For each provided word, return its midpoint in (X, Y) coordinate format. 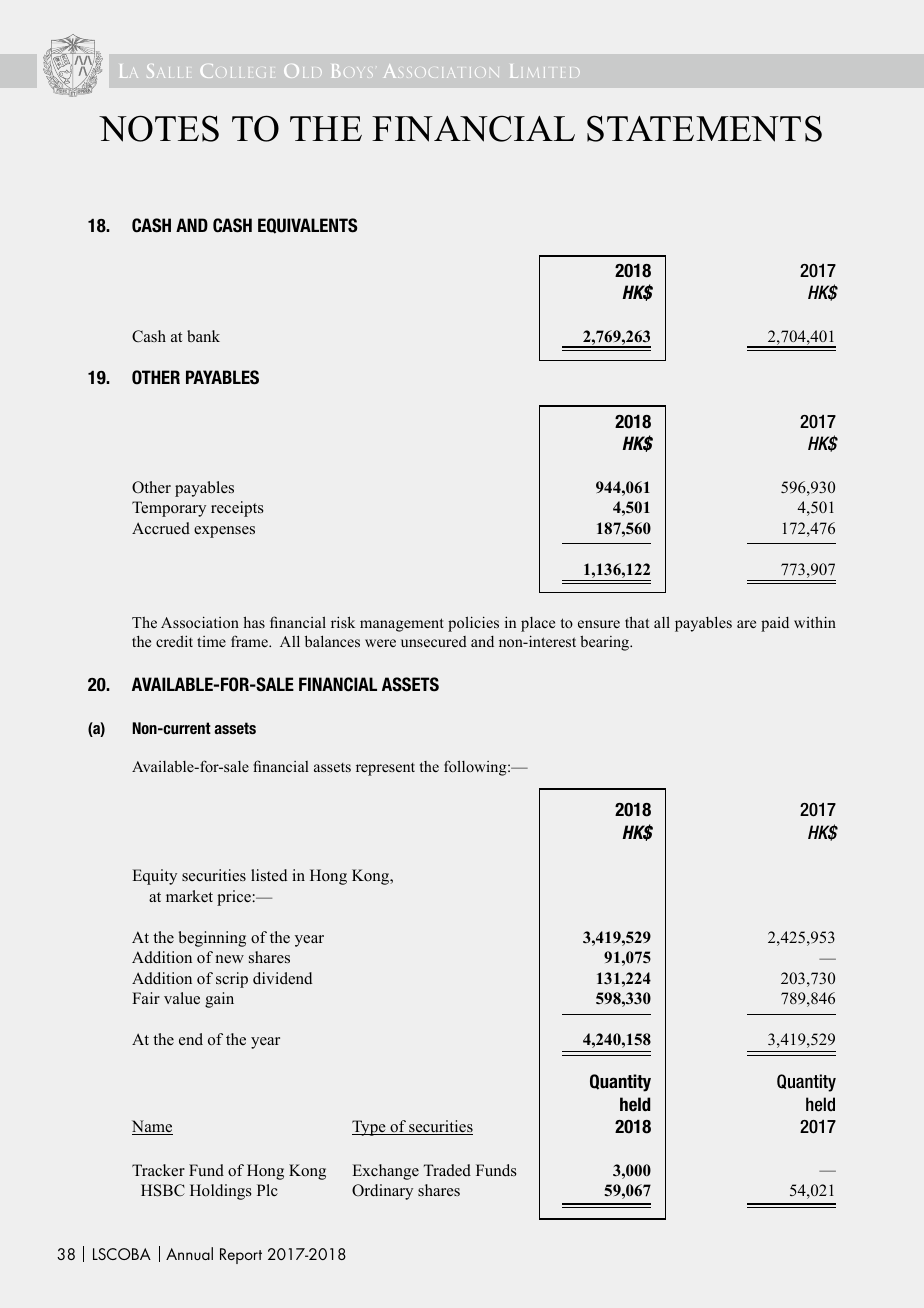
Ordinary (382, 1192)
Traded (447, 1170)
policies (473, 624)
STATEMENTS (704, 128)
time (211, 641)
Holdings (221, 1192)
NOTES (159, 128)
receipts (237, 509)
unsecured (434, 641)
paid (775, 624)
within (815, 622)
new (230, 959)
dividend (282, 978)
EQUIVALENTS (307, 226)
